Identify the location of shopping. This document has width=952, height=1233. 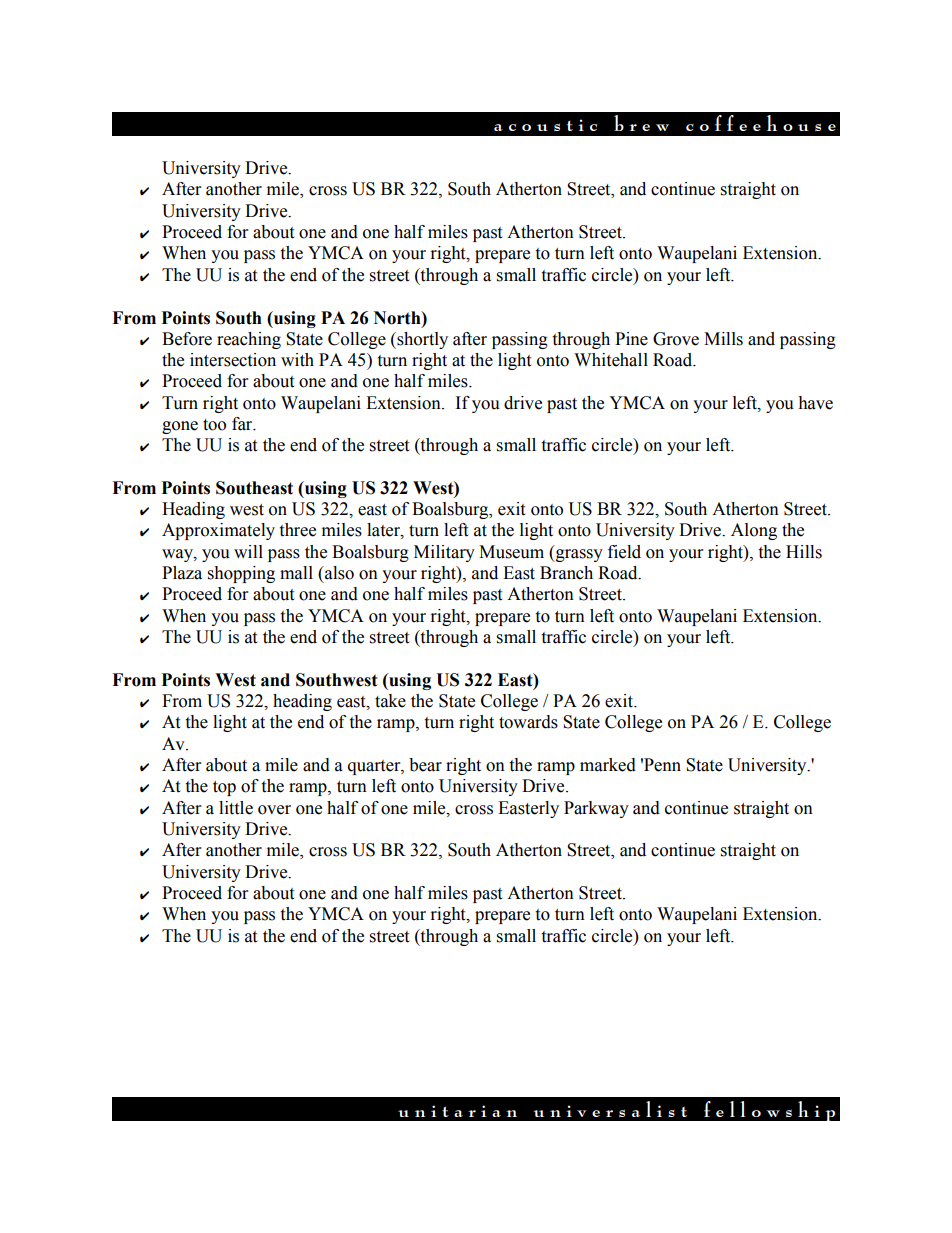
(241, 574).
